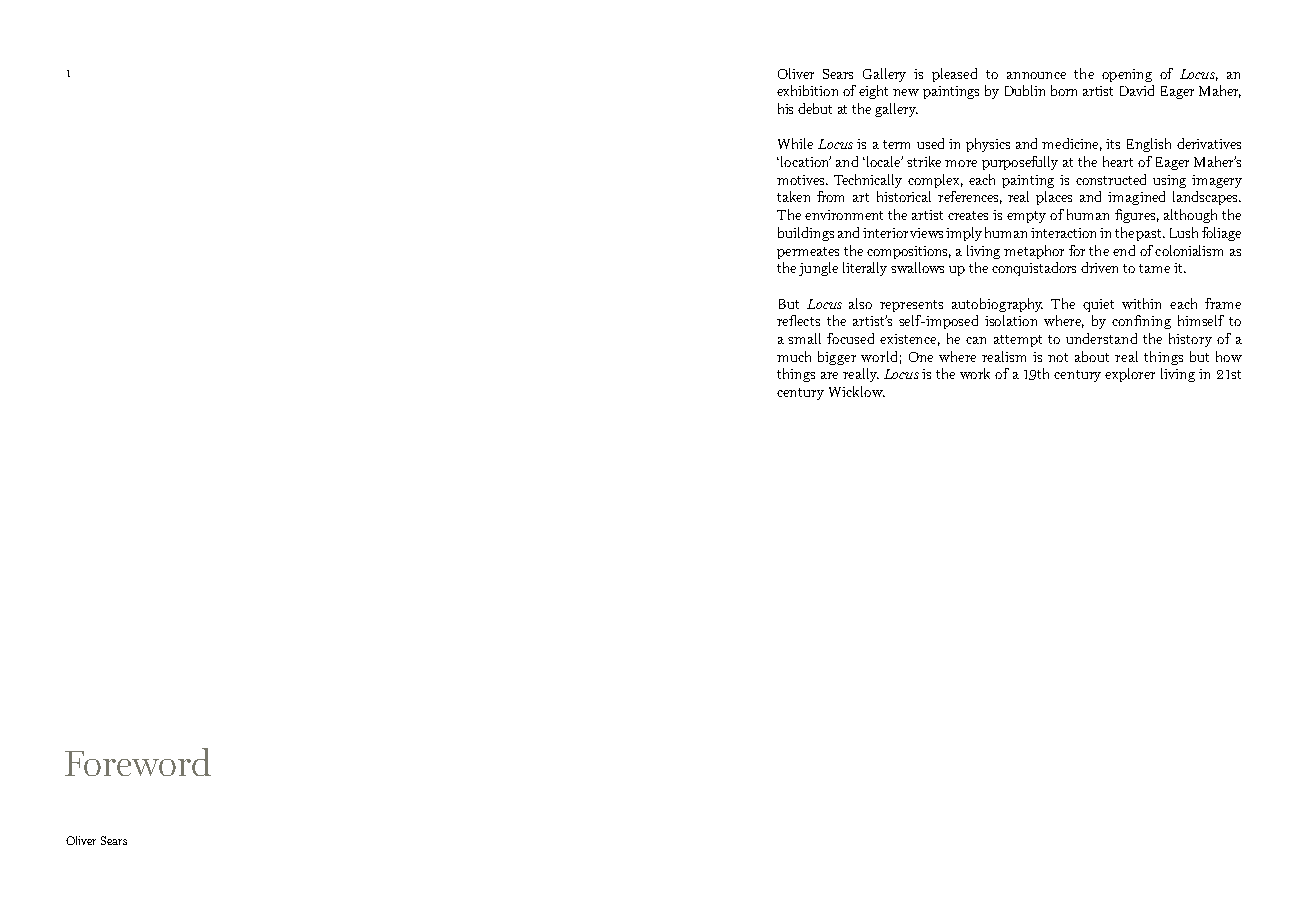 Image resolution: width=1308 pixels, height=924 pixels. Describe the element at coordinates (1130, 375) in the image. I see `explorer` at that location.
